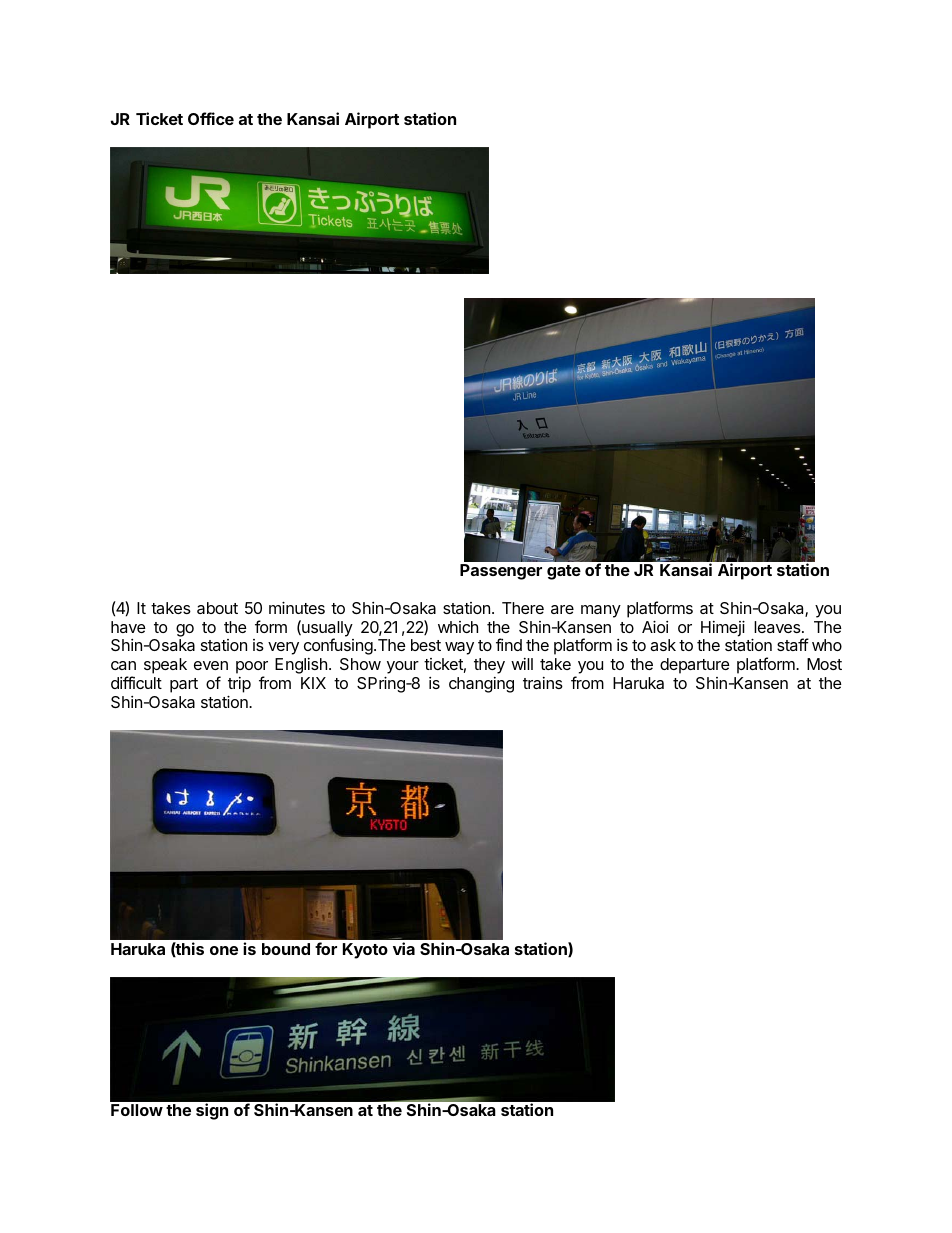 Image resolution: width=952 pixels, height=1233 pixels. I want to click on Office, so click(211, 118).
